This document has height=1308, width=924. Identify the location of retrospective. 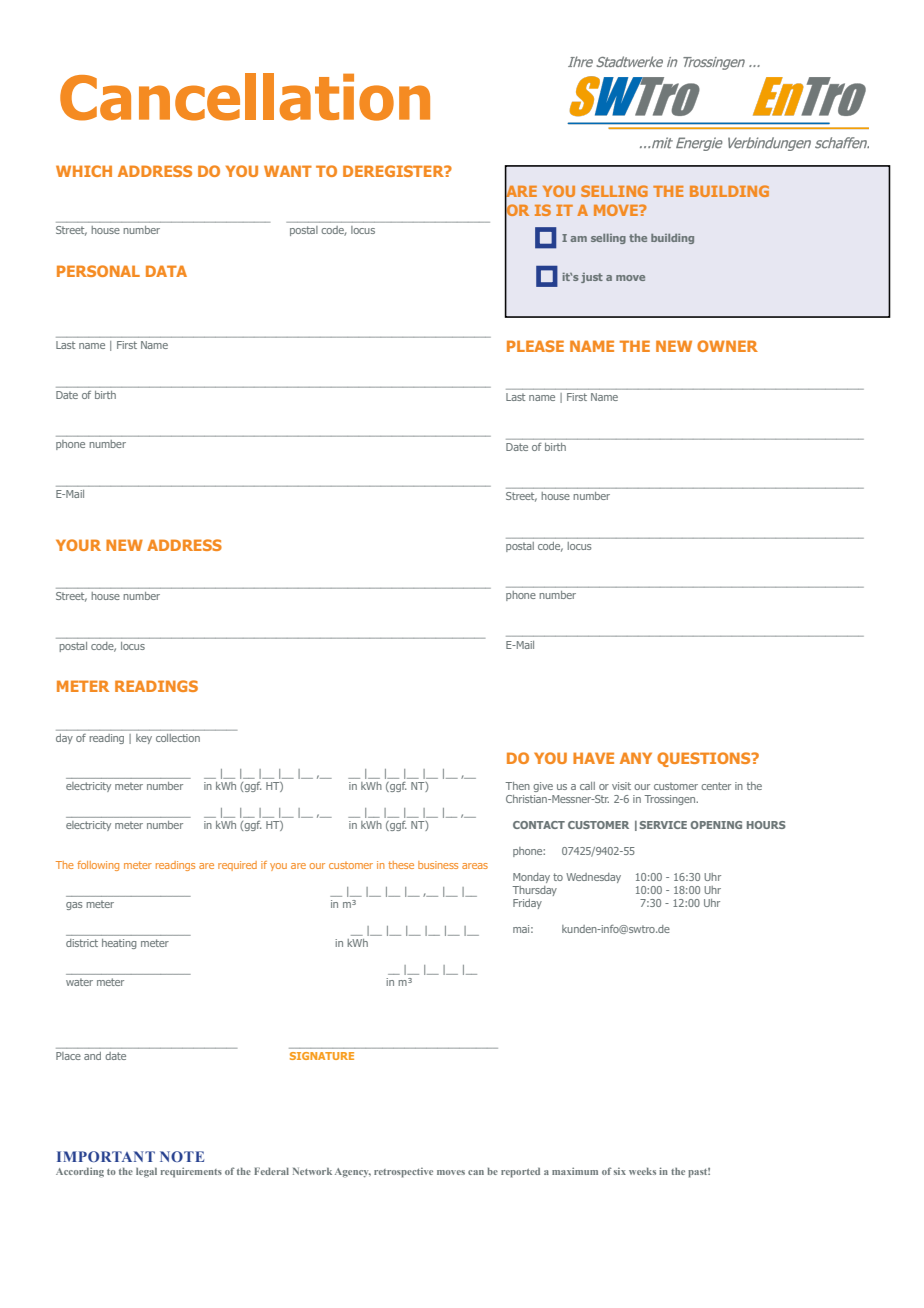
(403, 1173).
